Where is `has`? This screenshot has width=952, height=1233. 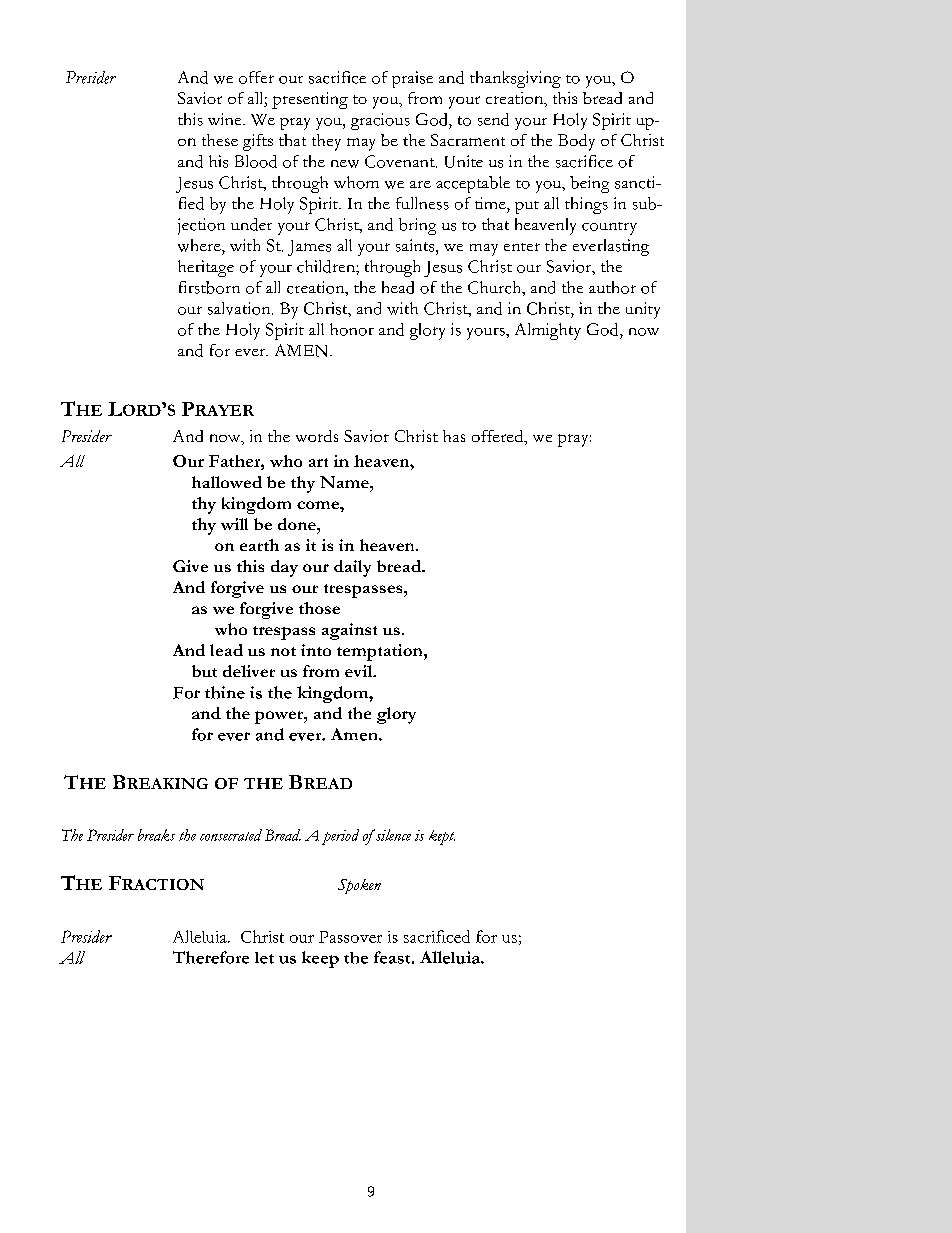 has is located at coordinates (454, 436).
